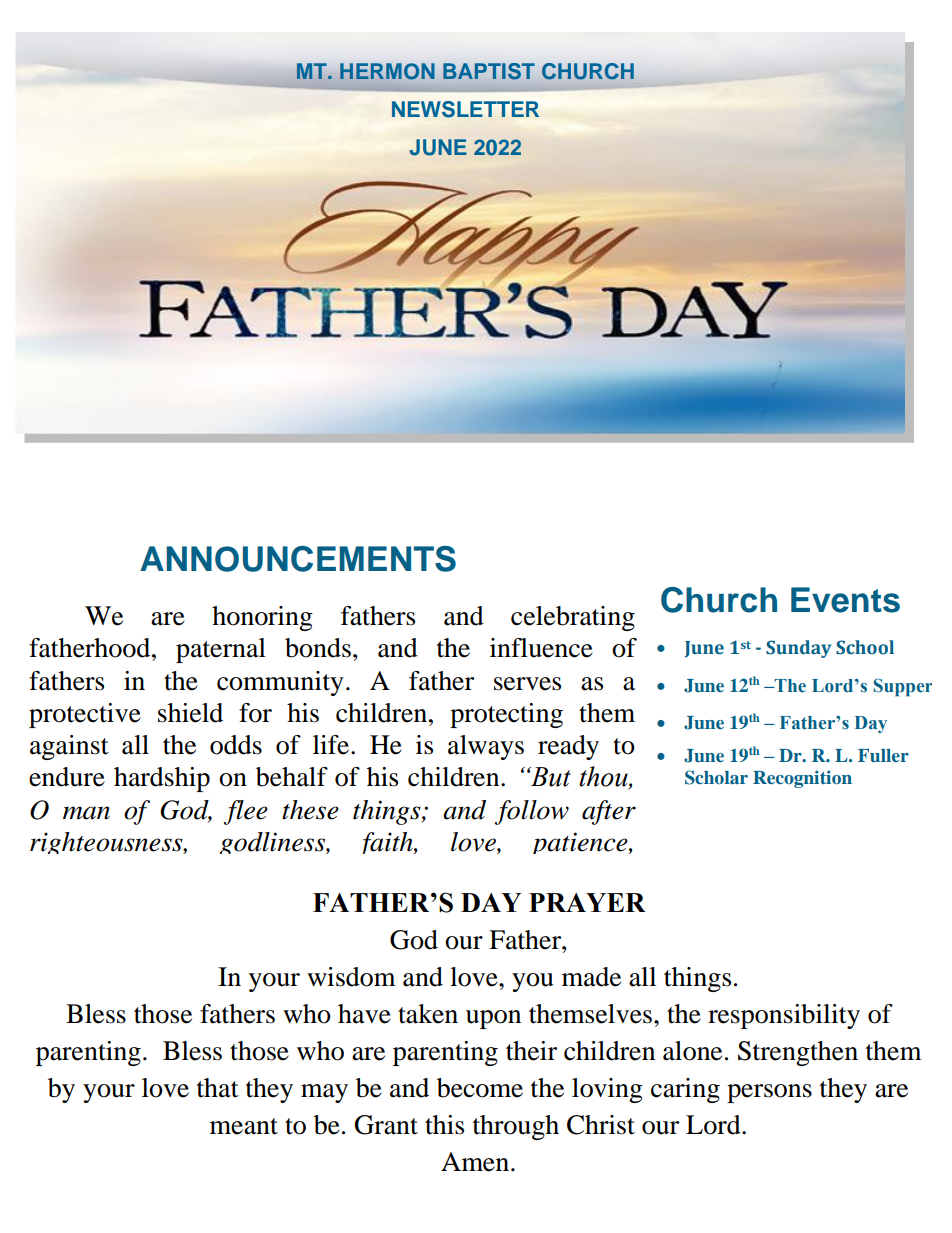 The width and height of the image is (952, 1233). Describe the element at coordinates (845, 600) in the image. I see `Events` at that location.
